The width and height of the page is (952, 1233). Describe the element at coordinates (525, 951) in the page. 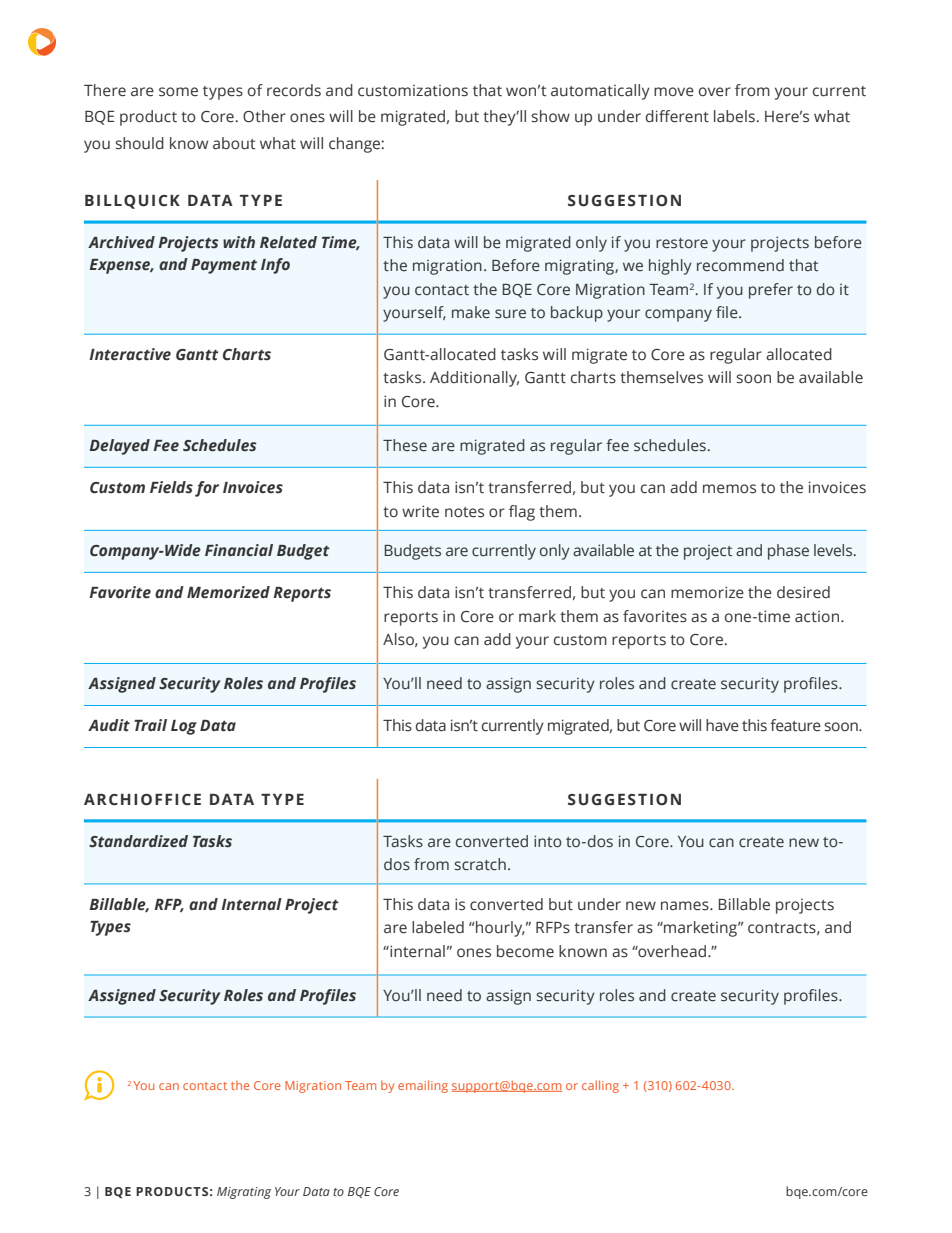

I see `become` at that location.
